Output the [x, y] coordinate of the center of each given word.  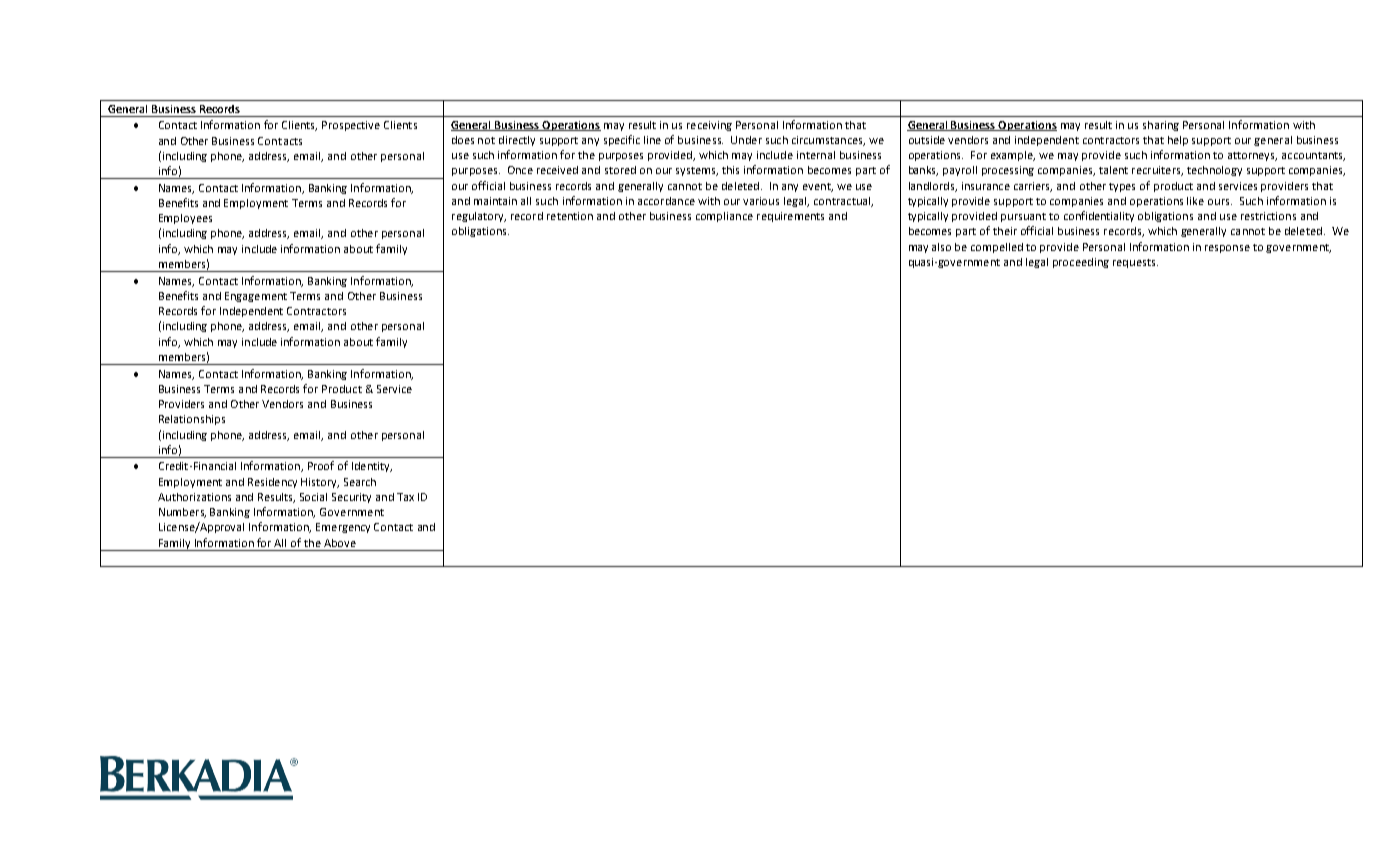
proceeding [1081, 263]
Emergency [343, 528]
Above [340, 543]
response [1227, 249]
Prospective [351, 126]
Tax [405, 497]
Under [746, 140]
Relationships [192, 420]
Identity [372, 467]
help [1178, 141]
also [941, 247]
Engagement [256, 297]
